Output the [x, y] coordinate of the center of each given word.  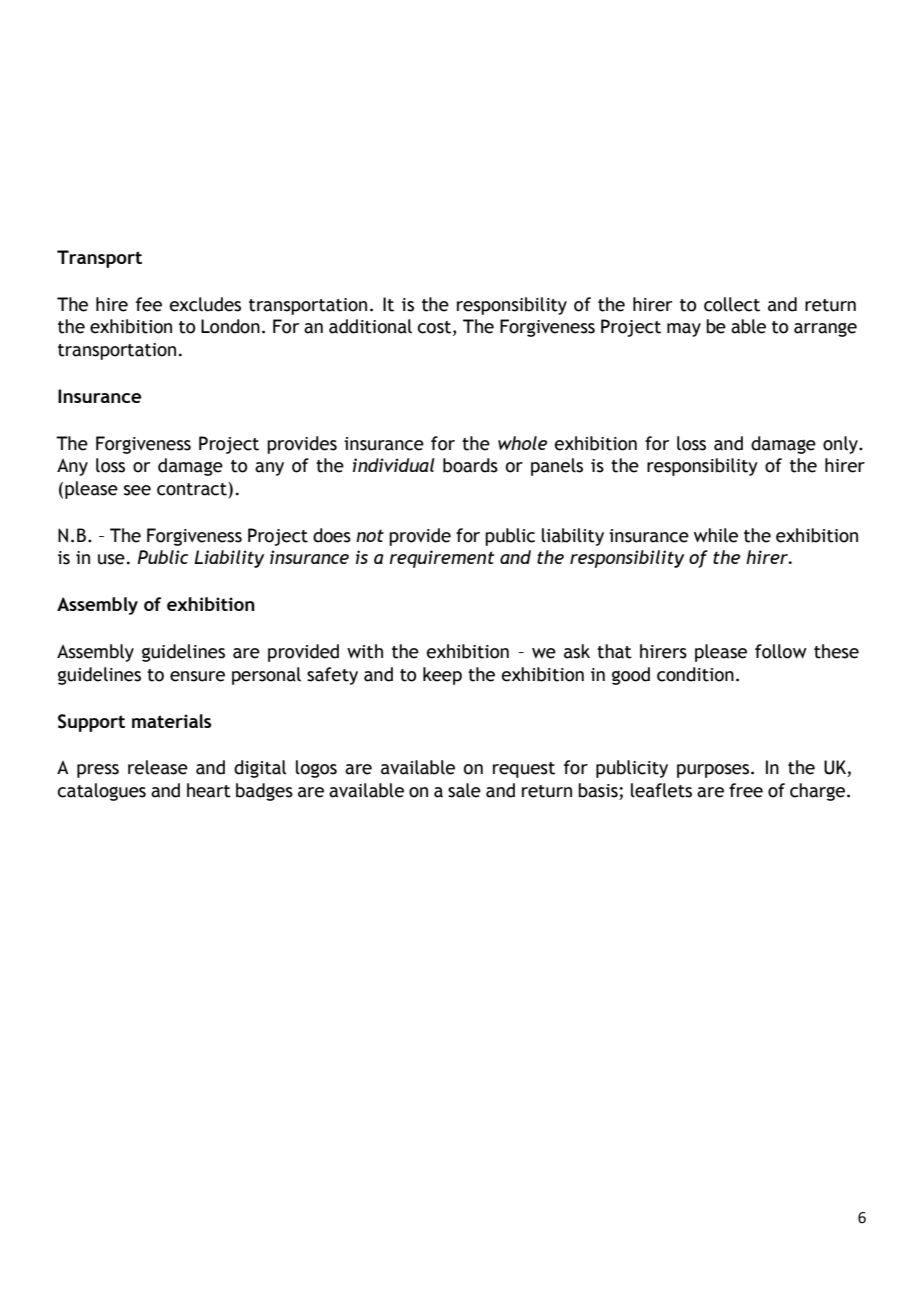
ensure [197, 676]
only [841, 445]
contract [193, 489]
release [158, 767]
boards [470, 465]
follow [781, 651]
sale [464, 790]
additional [370, 326]
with [365, 651]
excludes [205, 304]
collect [732, 304]
